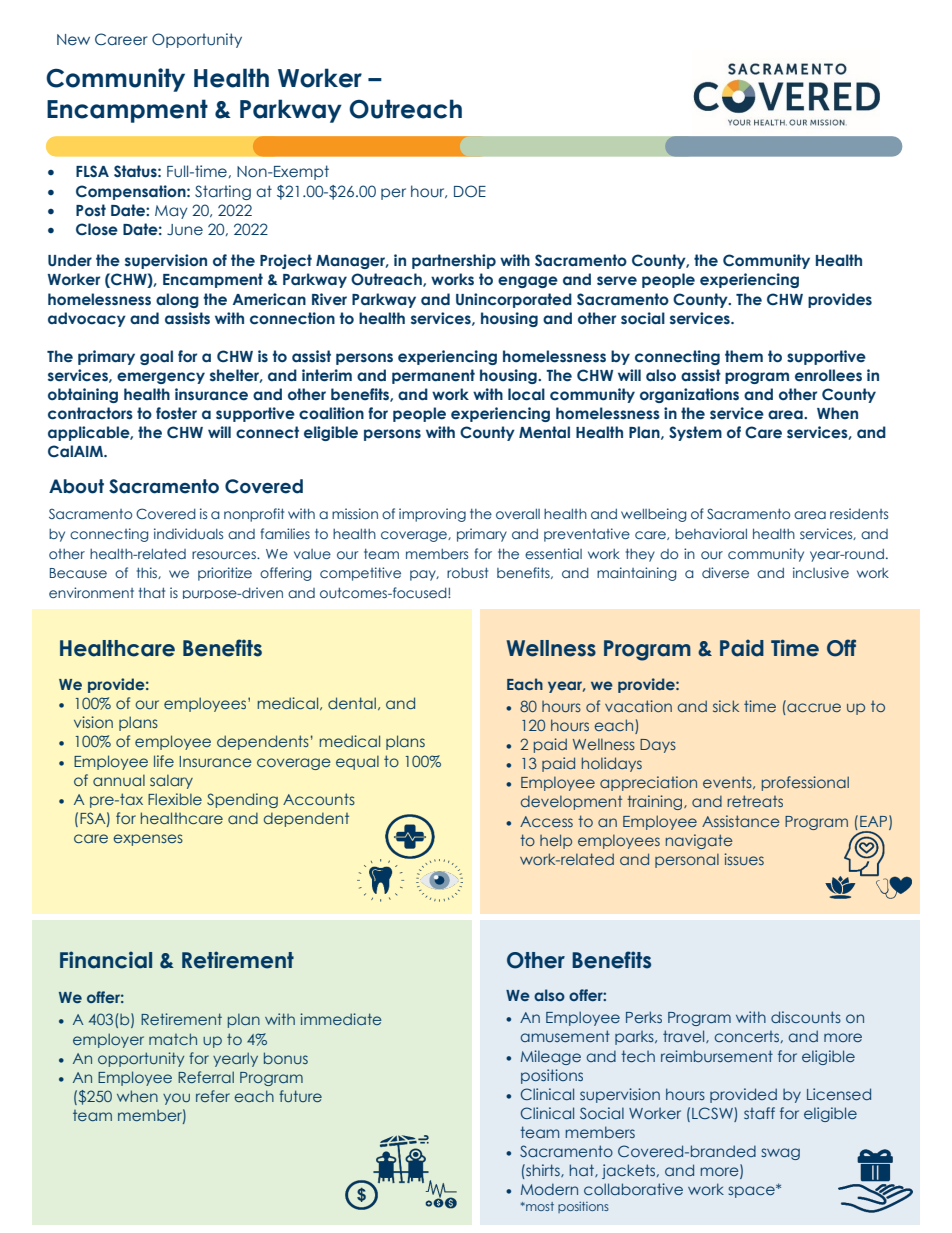  What do you see at coordinates (565, 1036) in the page?
I see `amusement` at bounding box center [565, 1036].
